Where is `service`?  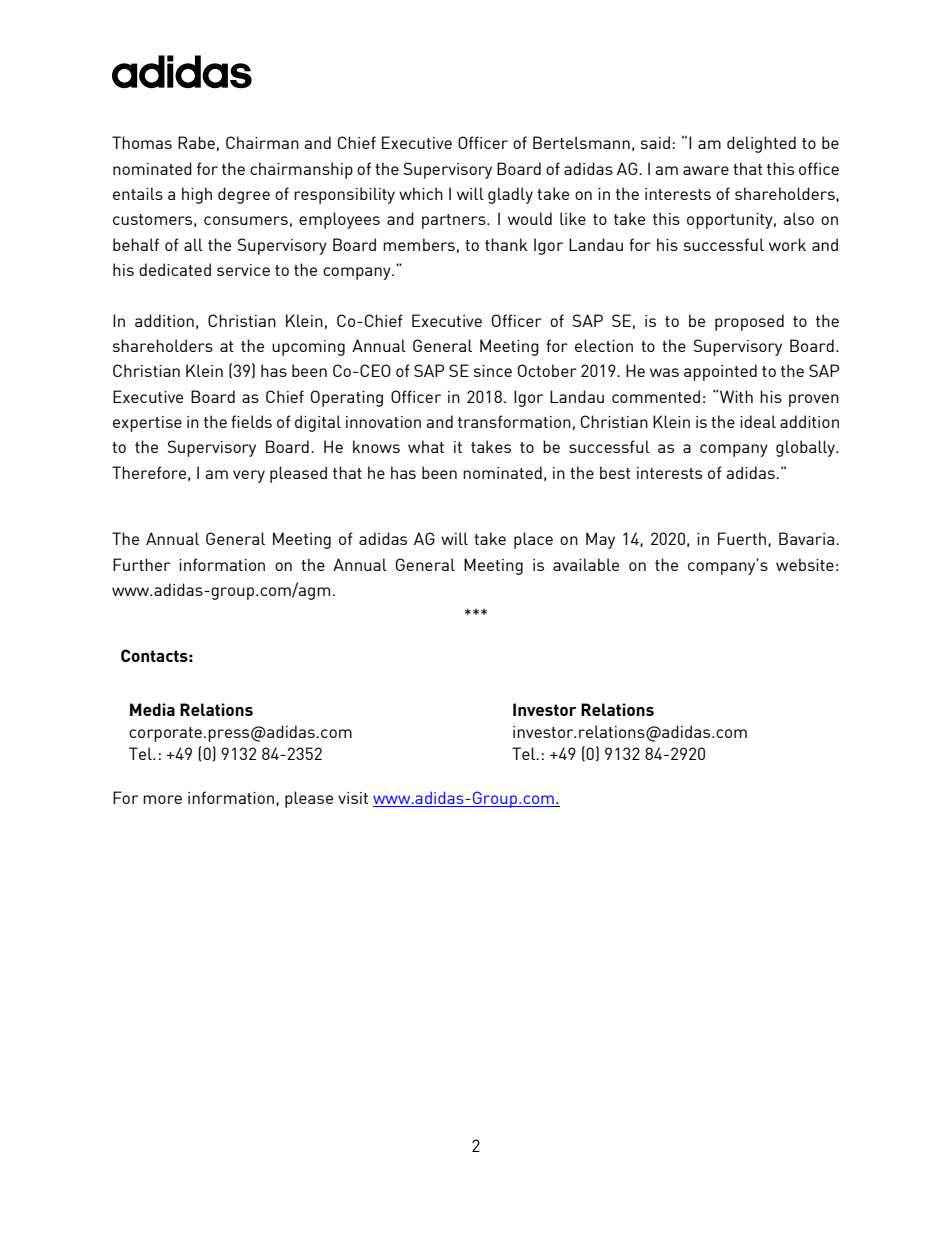 service is located at coordinates (243, 270).
